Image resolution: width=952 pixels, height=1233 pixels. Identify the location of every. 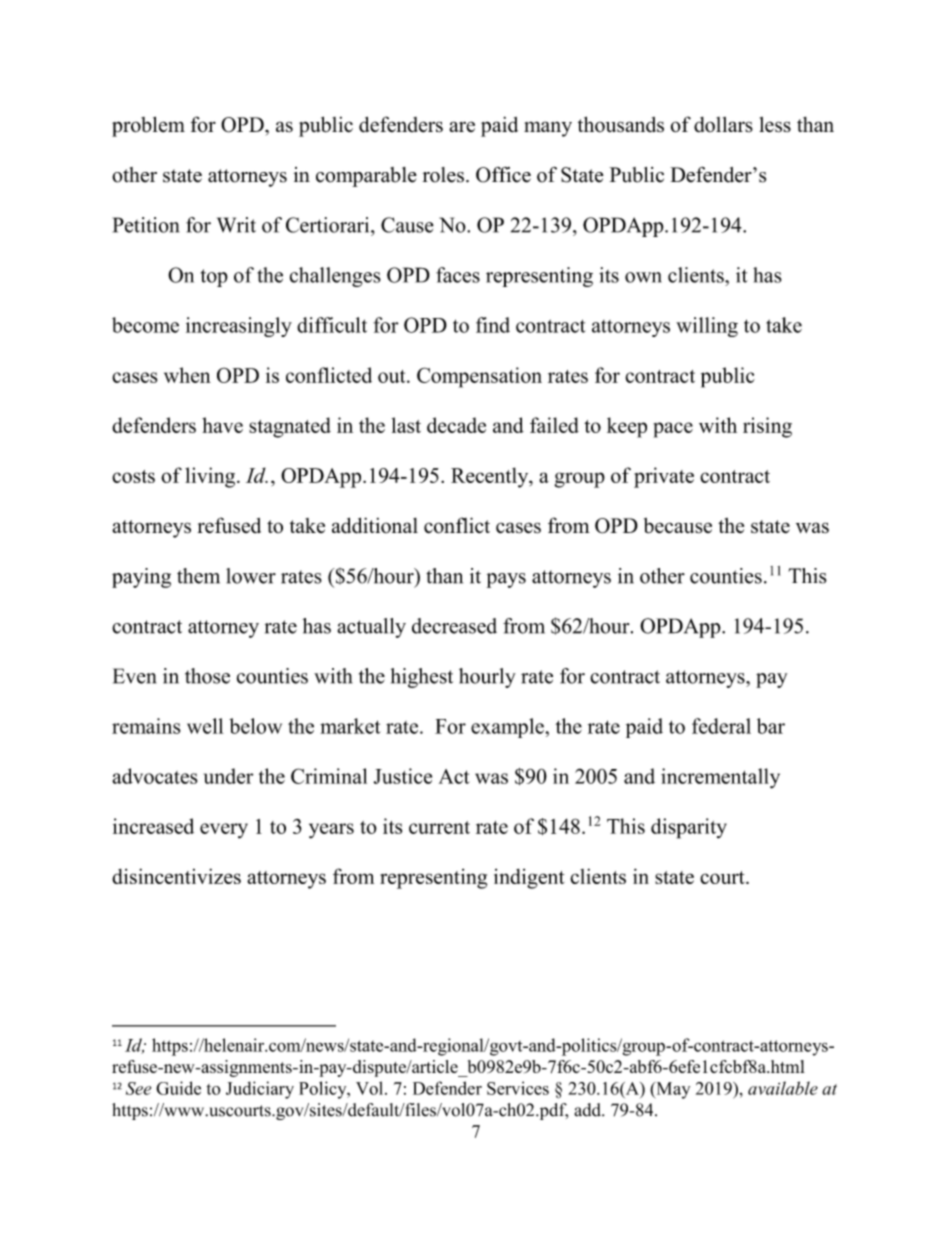
(224, 831).
